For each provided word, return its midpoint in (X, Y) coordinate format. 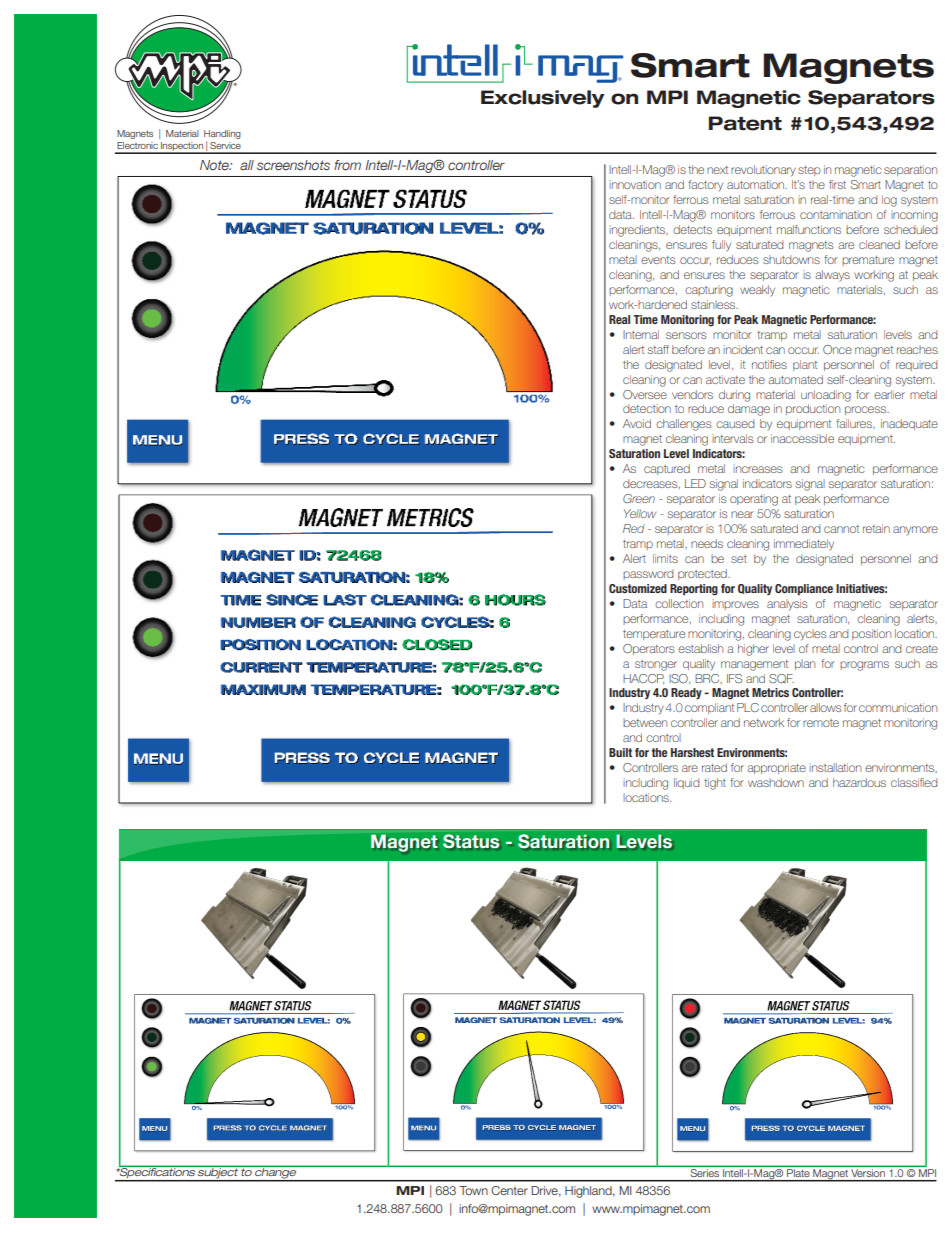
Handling (222, 136)
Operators (649, 649)
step (809, 171)
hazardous (859, 782)
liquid (686, 783)
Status (471, 841)
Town (473, 1190)
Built (620, 752)
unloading (826, 396)
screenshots (293, 165)
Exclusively (543, 99)
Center (509, 1190)
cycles (810, 635)
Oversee (645, 394)
